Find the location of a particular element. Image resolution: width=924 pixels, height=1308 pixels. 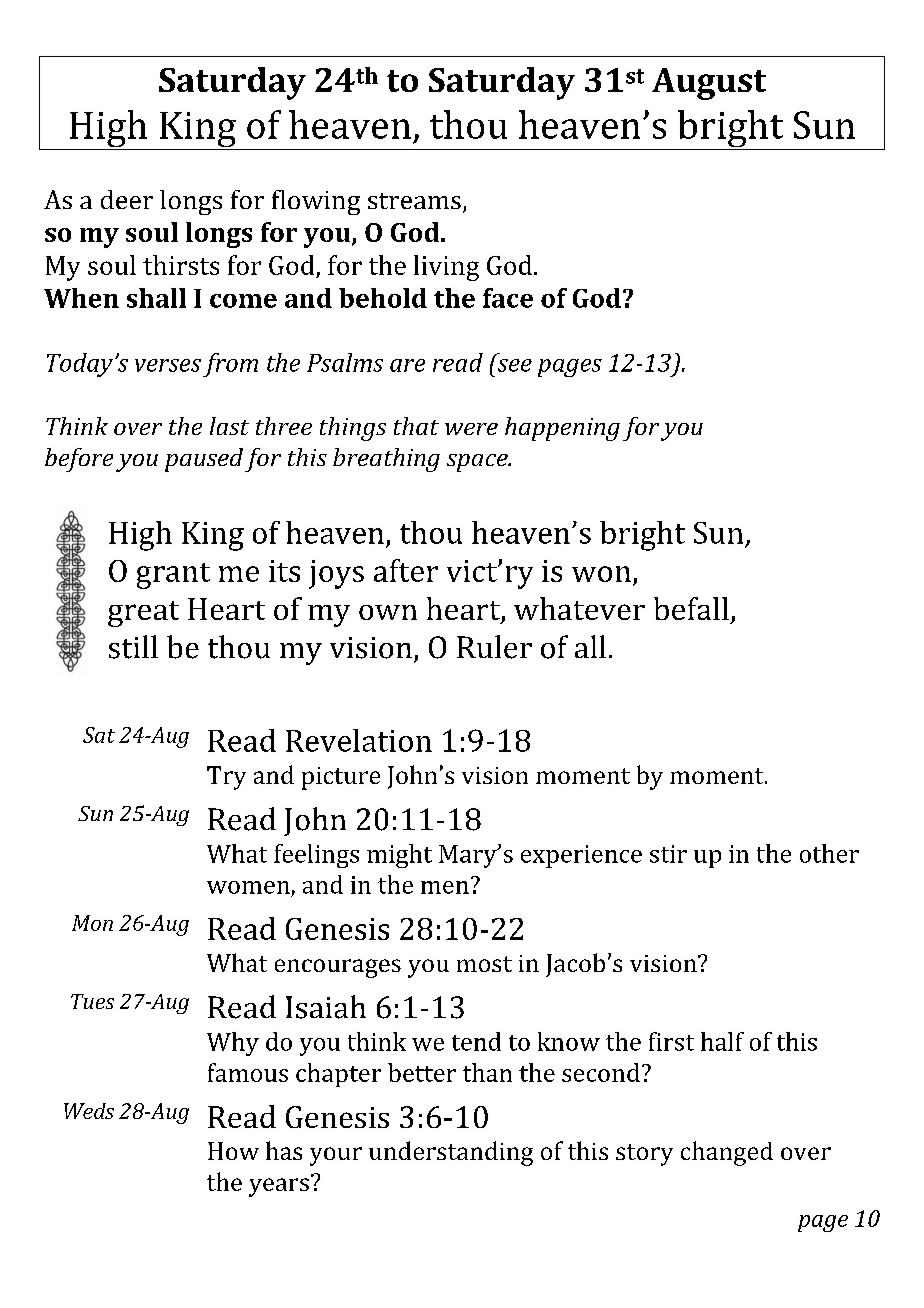

still is located at coordinates (133, 647).
